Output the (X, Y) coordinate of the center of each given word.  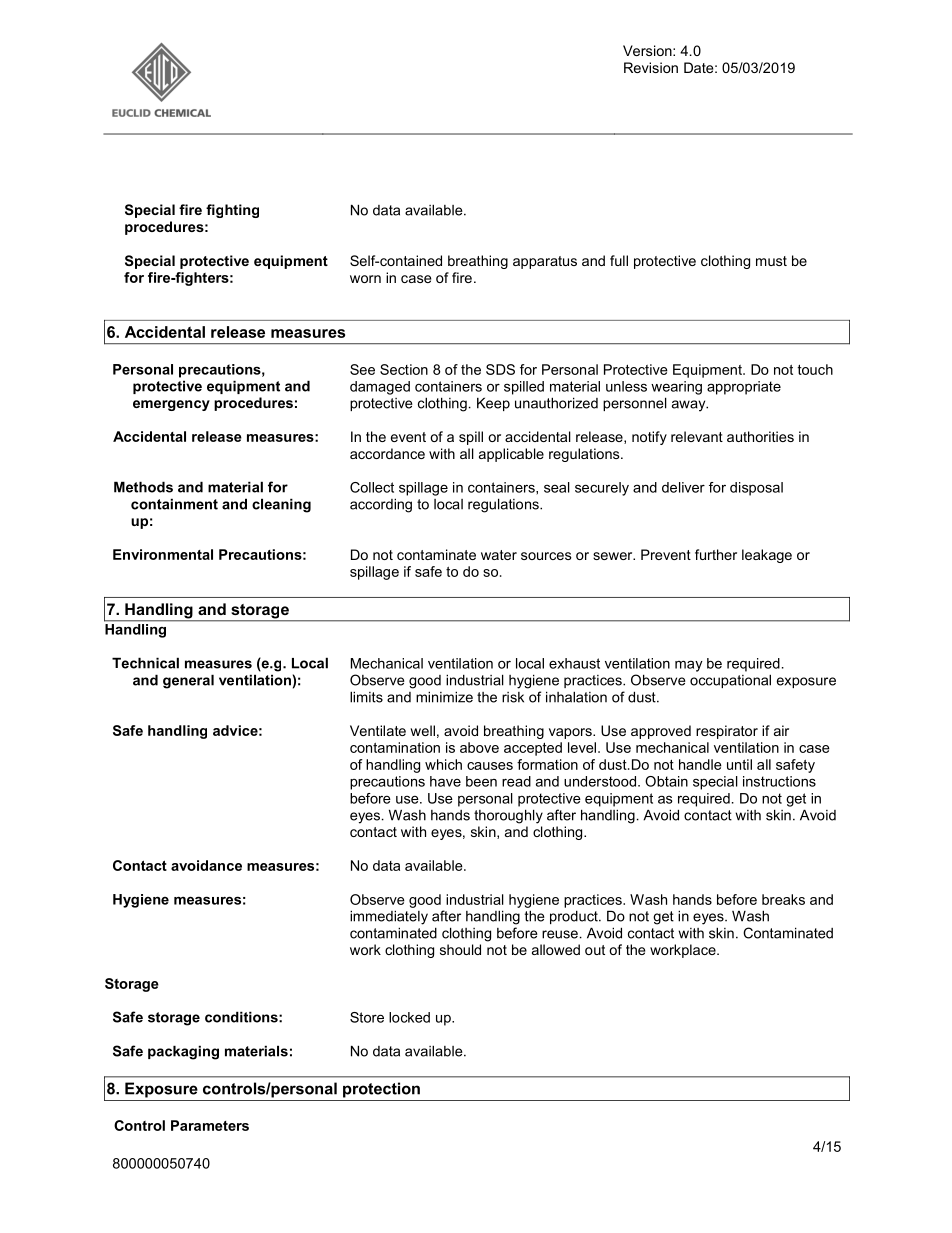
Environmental (163, 554)
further (716, 554)
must (771, 261)
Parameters (210, 1125)
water (499, 555)
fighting (232, 211)
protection (381, 1090)
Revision (651, 67)
